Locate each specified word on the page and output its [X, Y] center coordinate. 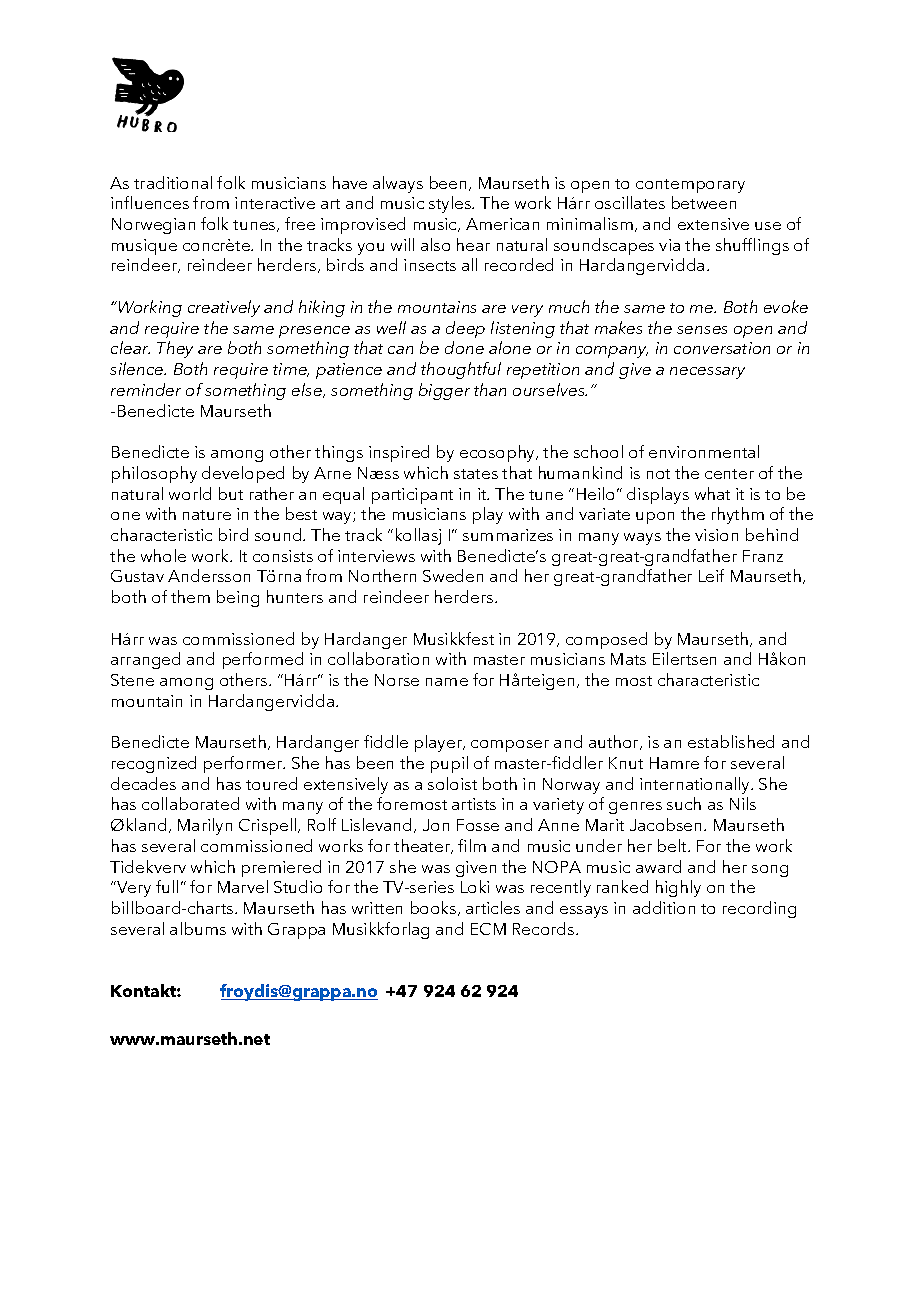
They [175, 349]
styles [451, 204]
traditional [173, 182]
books [435, 908]
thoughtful [461, 370]
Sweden [453, 575]
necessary [707, 373]
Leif [711, 575]
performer [244, 764]
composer [510, 746]
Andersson [209, 575]
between [704, 202]
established [731, 741]
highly [678, 888]
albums [198, 928]
